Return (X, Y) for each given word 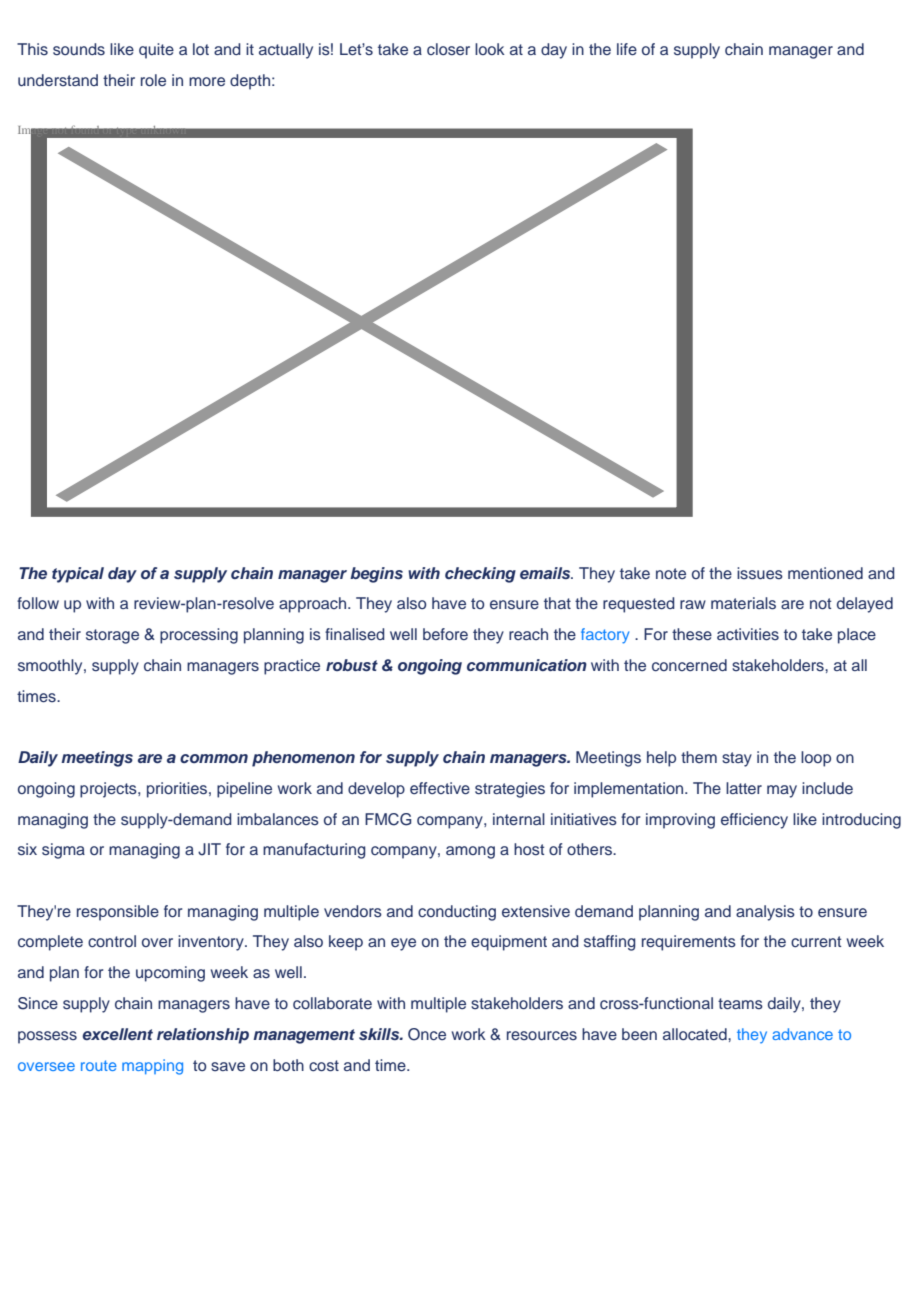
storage (112, 636)
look (490, 49)
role (153, 80)
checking (480, 575)
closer (448, 49)
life (627, 49)
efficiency (754, 821)
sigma (63, 851)
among (470, 852)
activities (748, 634)
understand (58, 80)
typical (78, 575)
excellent (117, 1034)
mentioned (825, 573)
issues (760, 573)
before (445, 634)
